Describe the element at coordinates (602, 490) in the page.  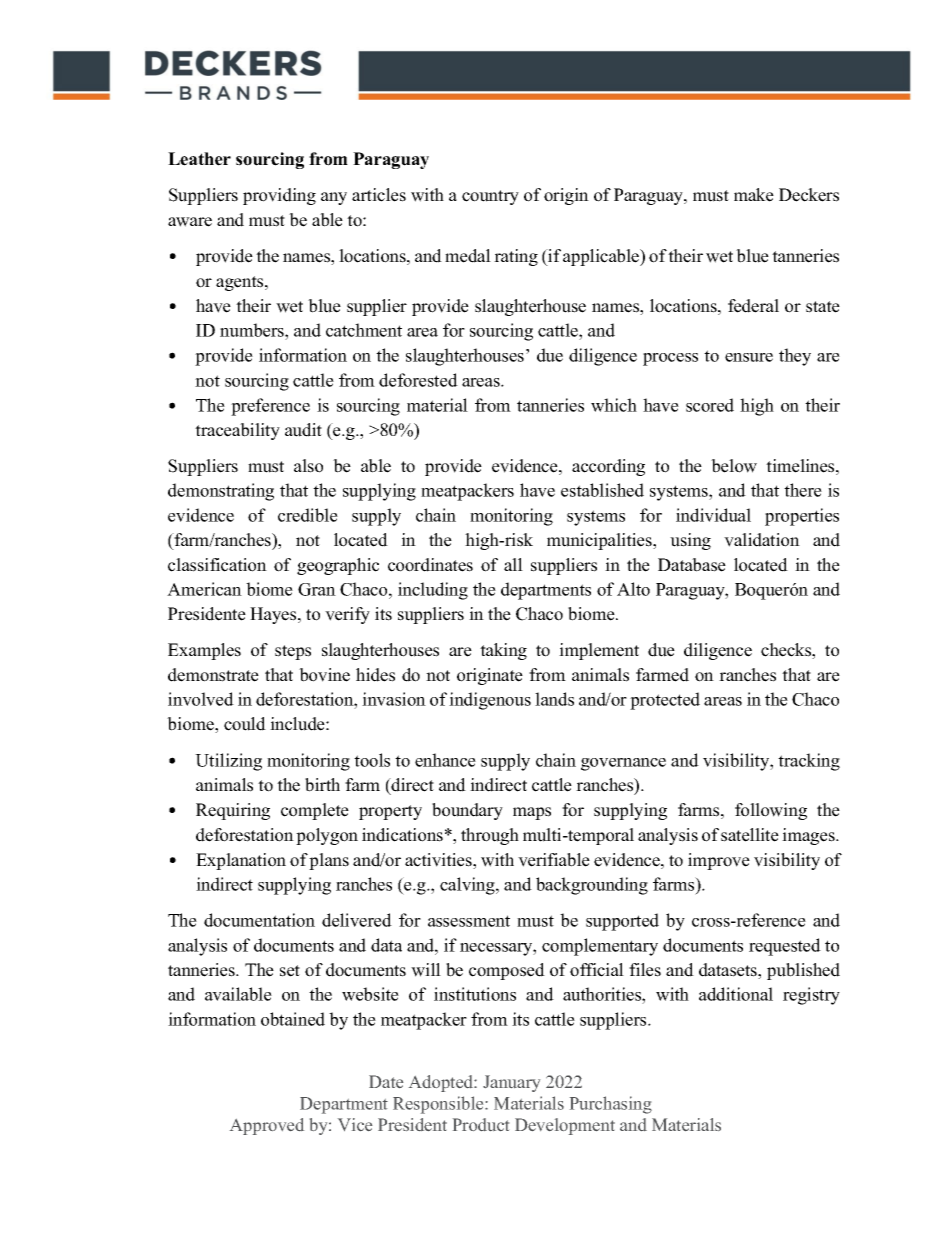
I see `established` at that location.
